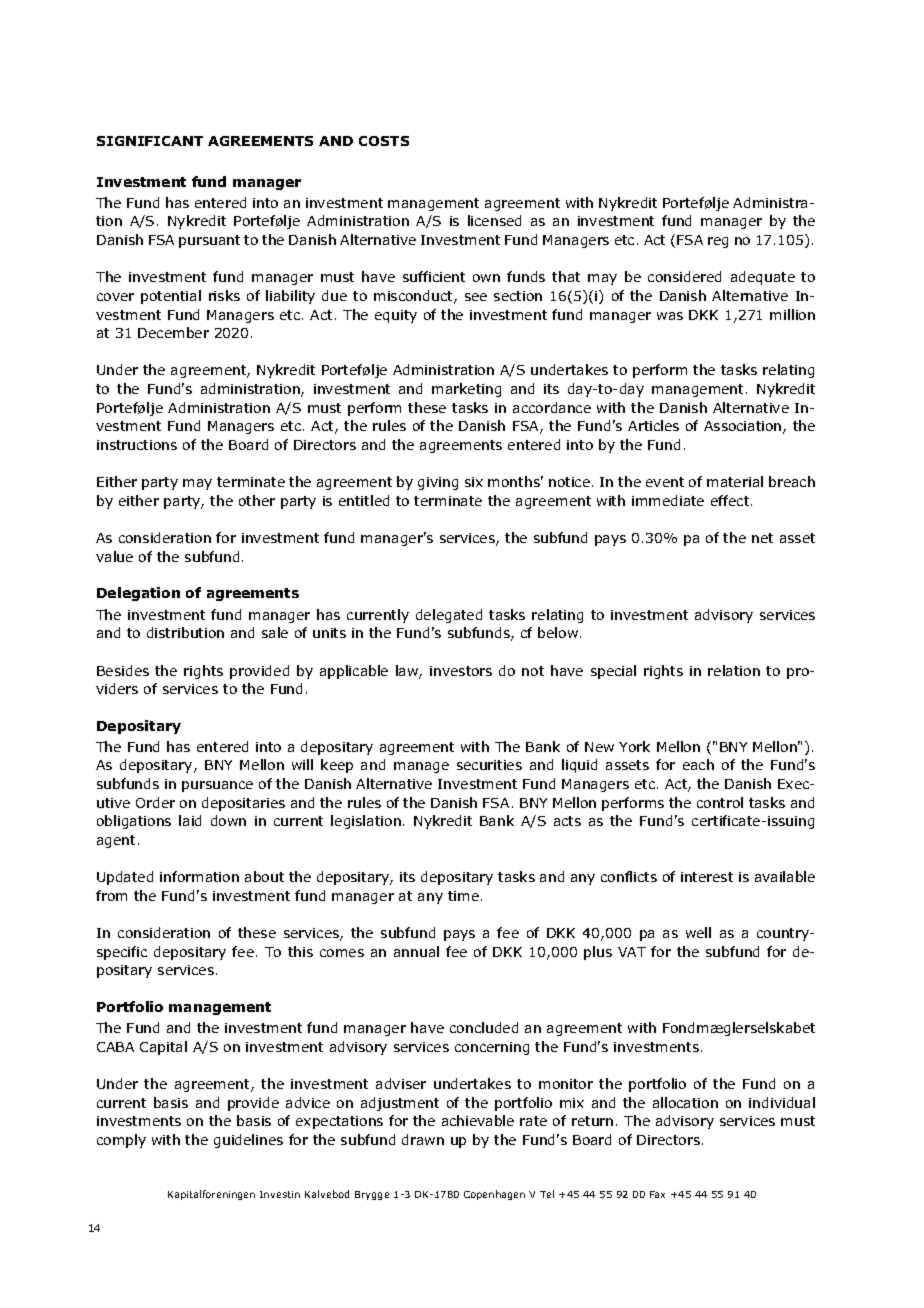 The height and width of the image is (1308, 924). What do you see at coordinates (248, 1141) in the image?
I see `guidelines` at bounding box center [248, 1141].
